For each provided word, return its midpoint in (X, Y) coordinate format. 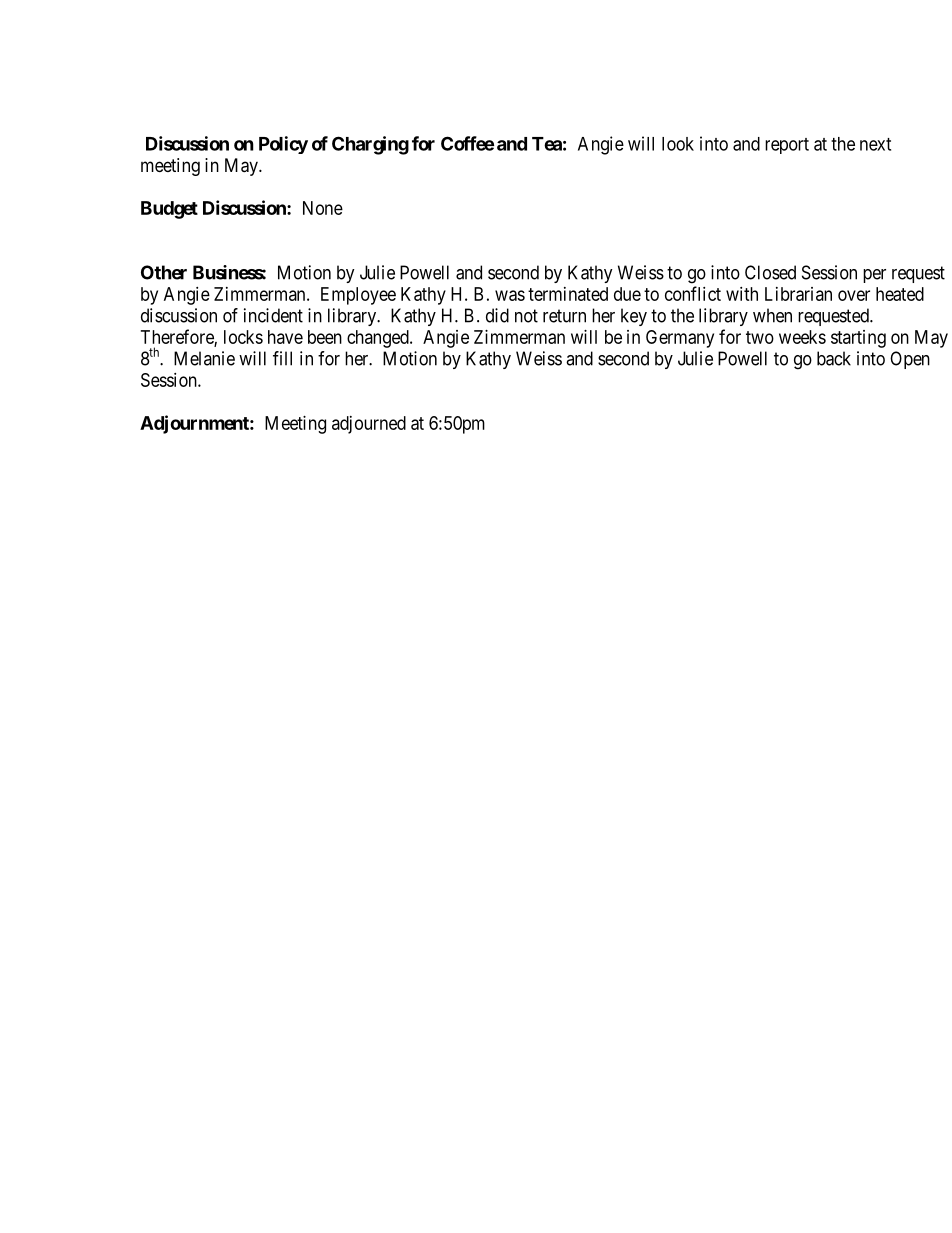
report (787, 146)
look (678, 144)
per (874, 276)
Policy (283, 145)
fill (282, 358)
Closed (770, 272)
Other (164, 272)
